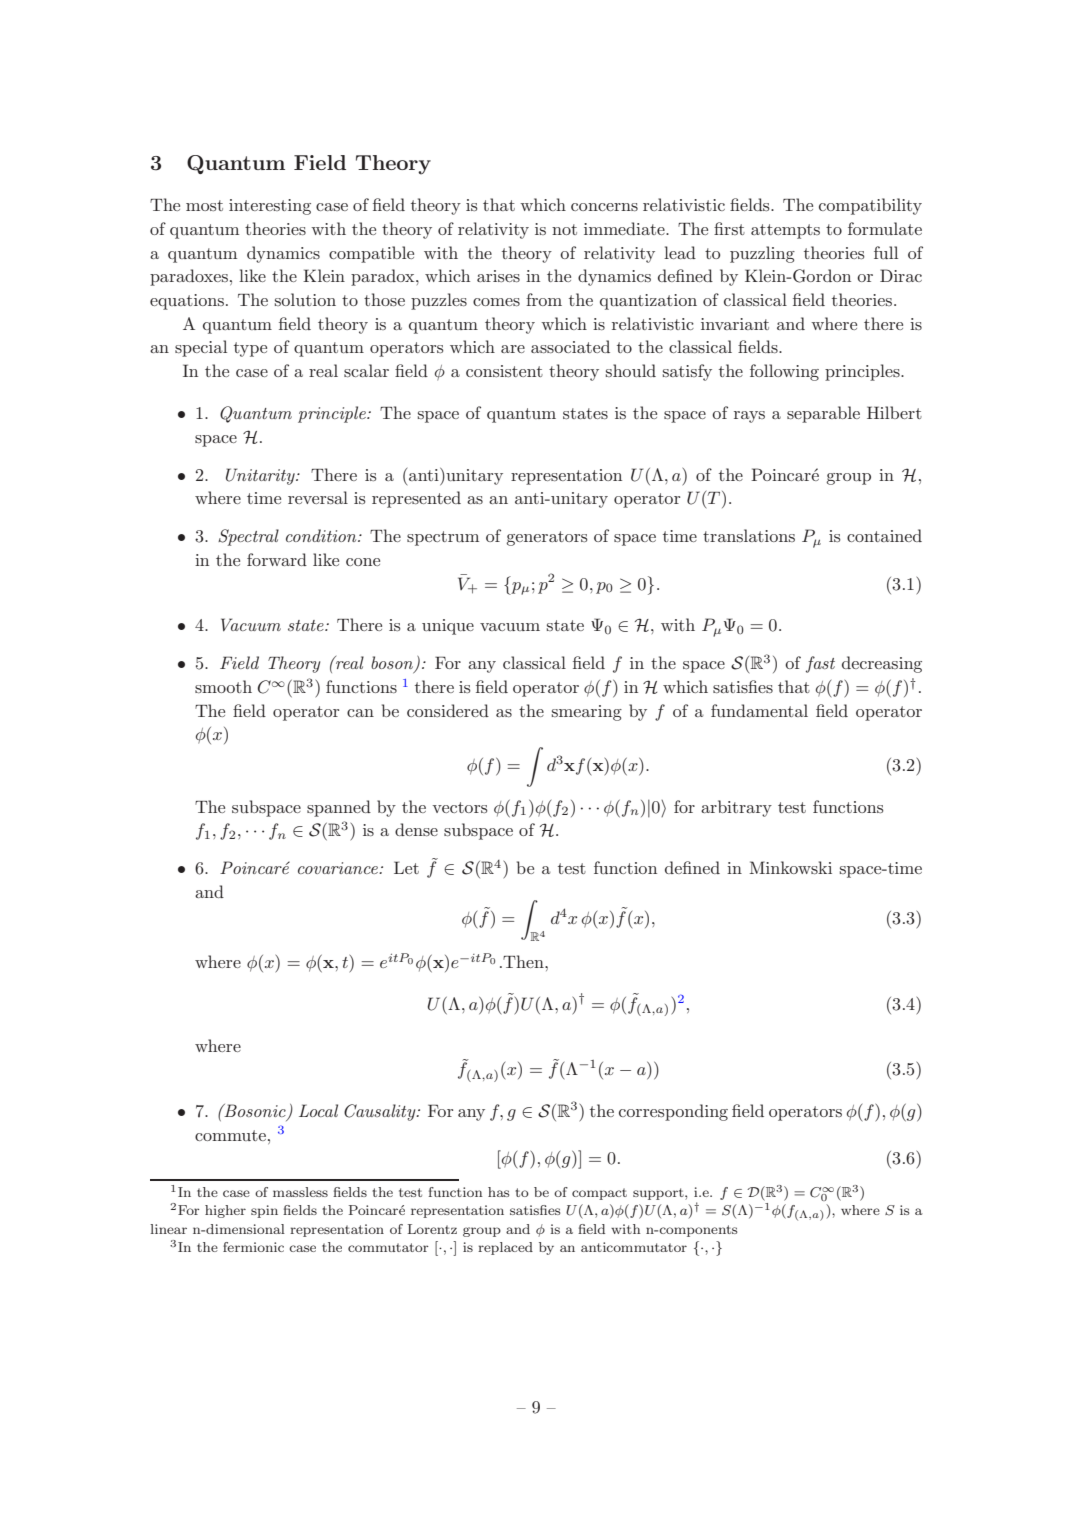 The image size is (1072, 1517). I want to click on Local, so click(318, 1110).
